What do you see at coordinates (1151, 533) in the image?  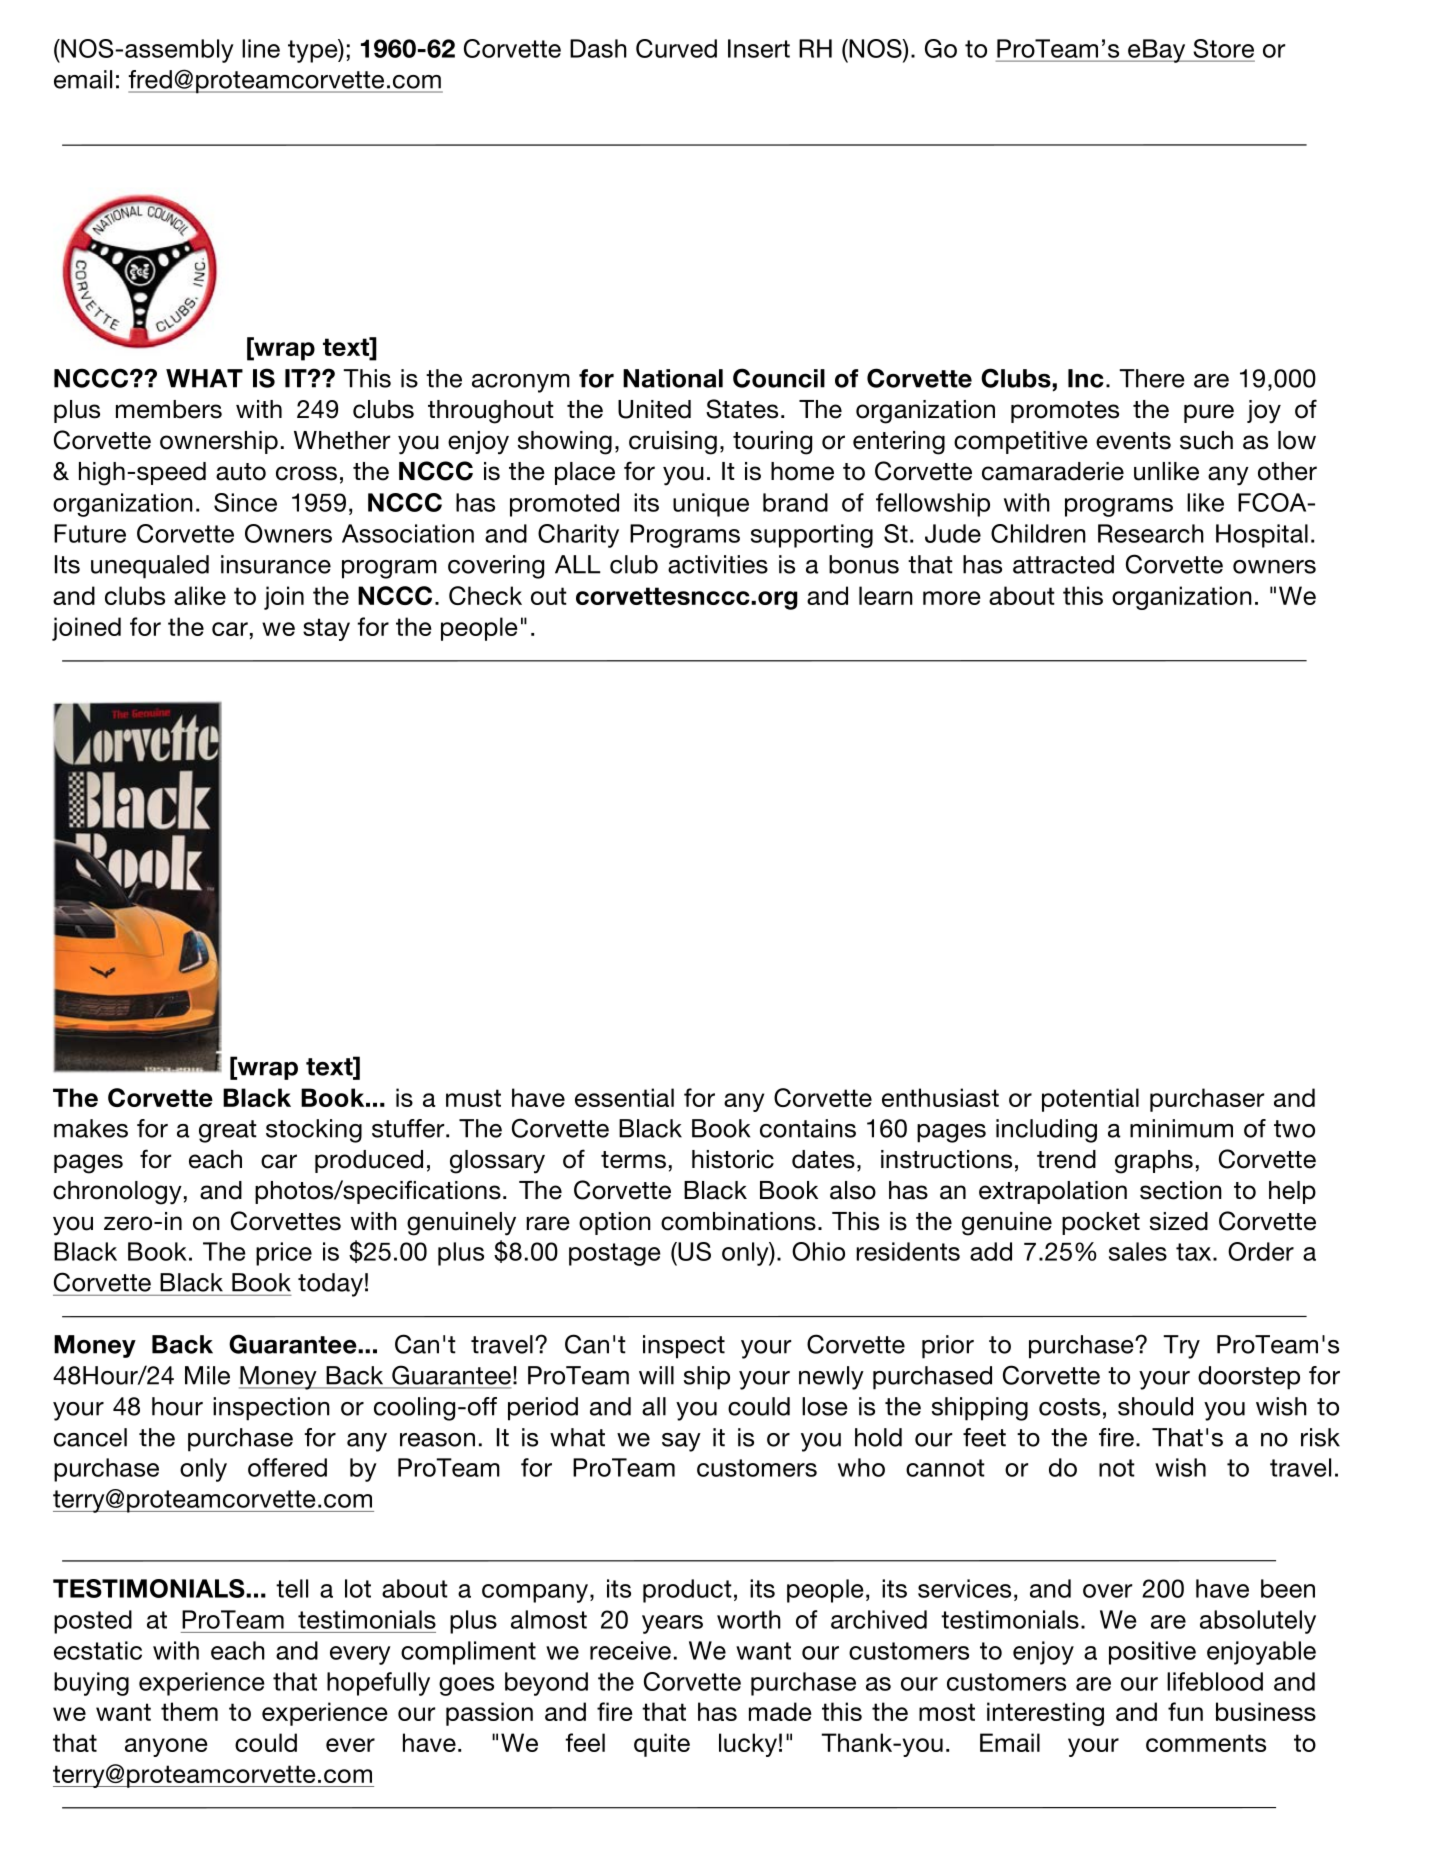 I see `Research` at bounding box center [1151, 533].
